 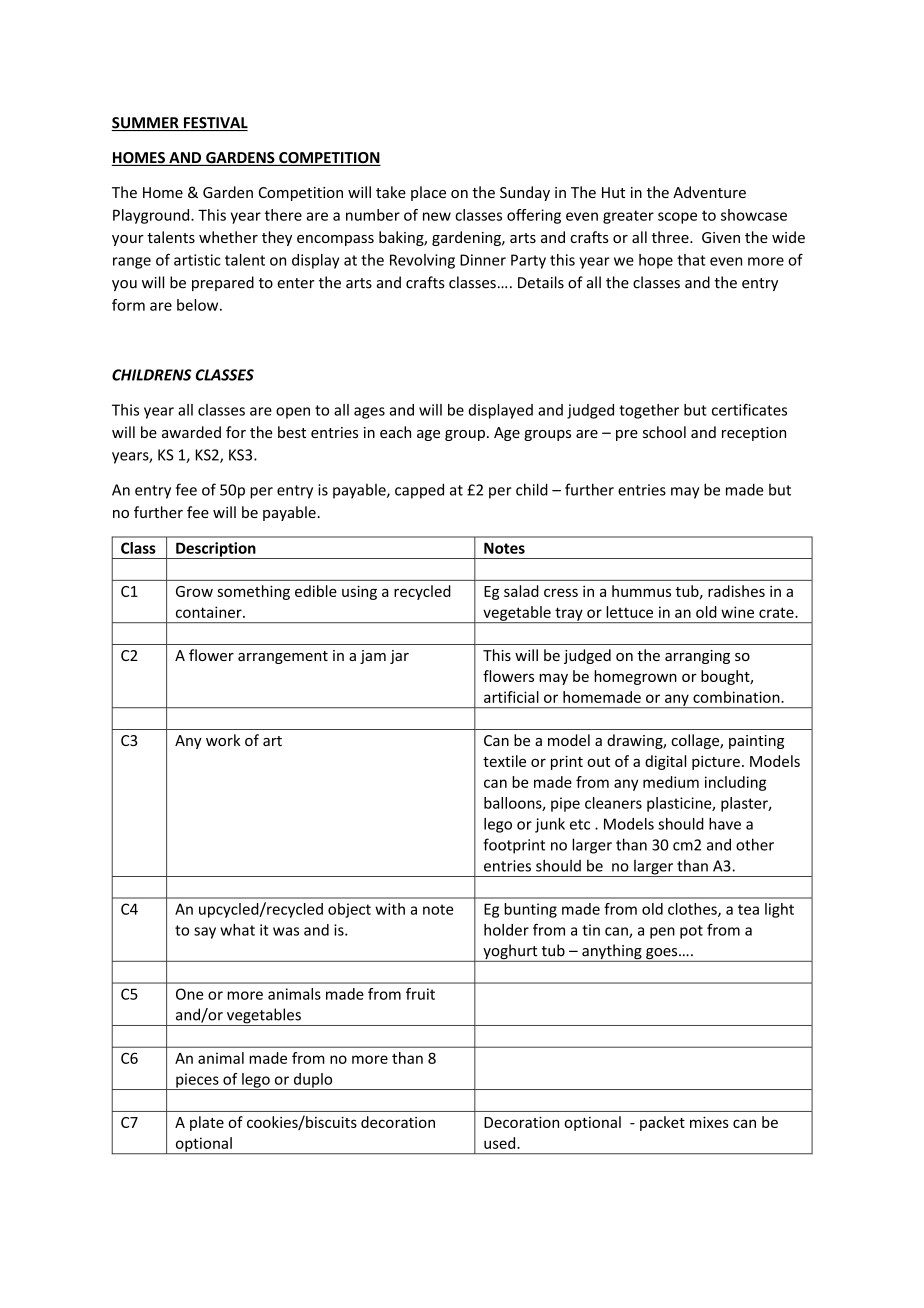 I want to click on textile, so click(x=504, y=761).
